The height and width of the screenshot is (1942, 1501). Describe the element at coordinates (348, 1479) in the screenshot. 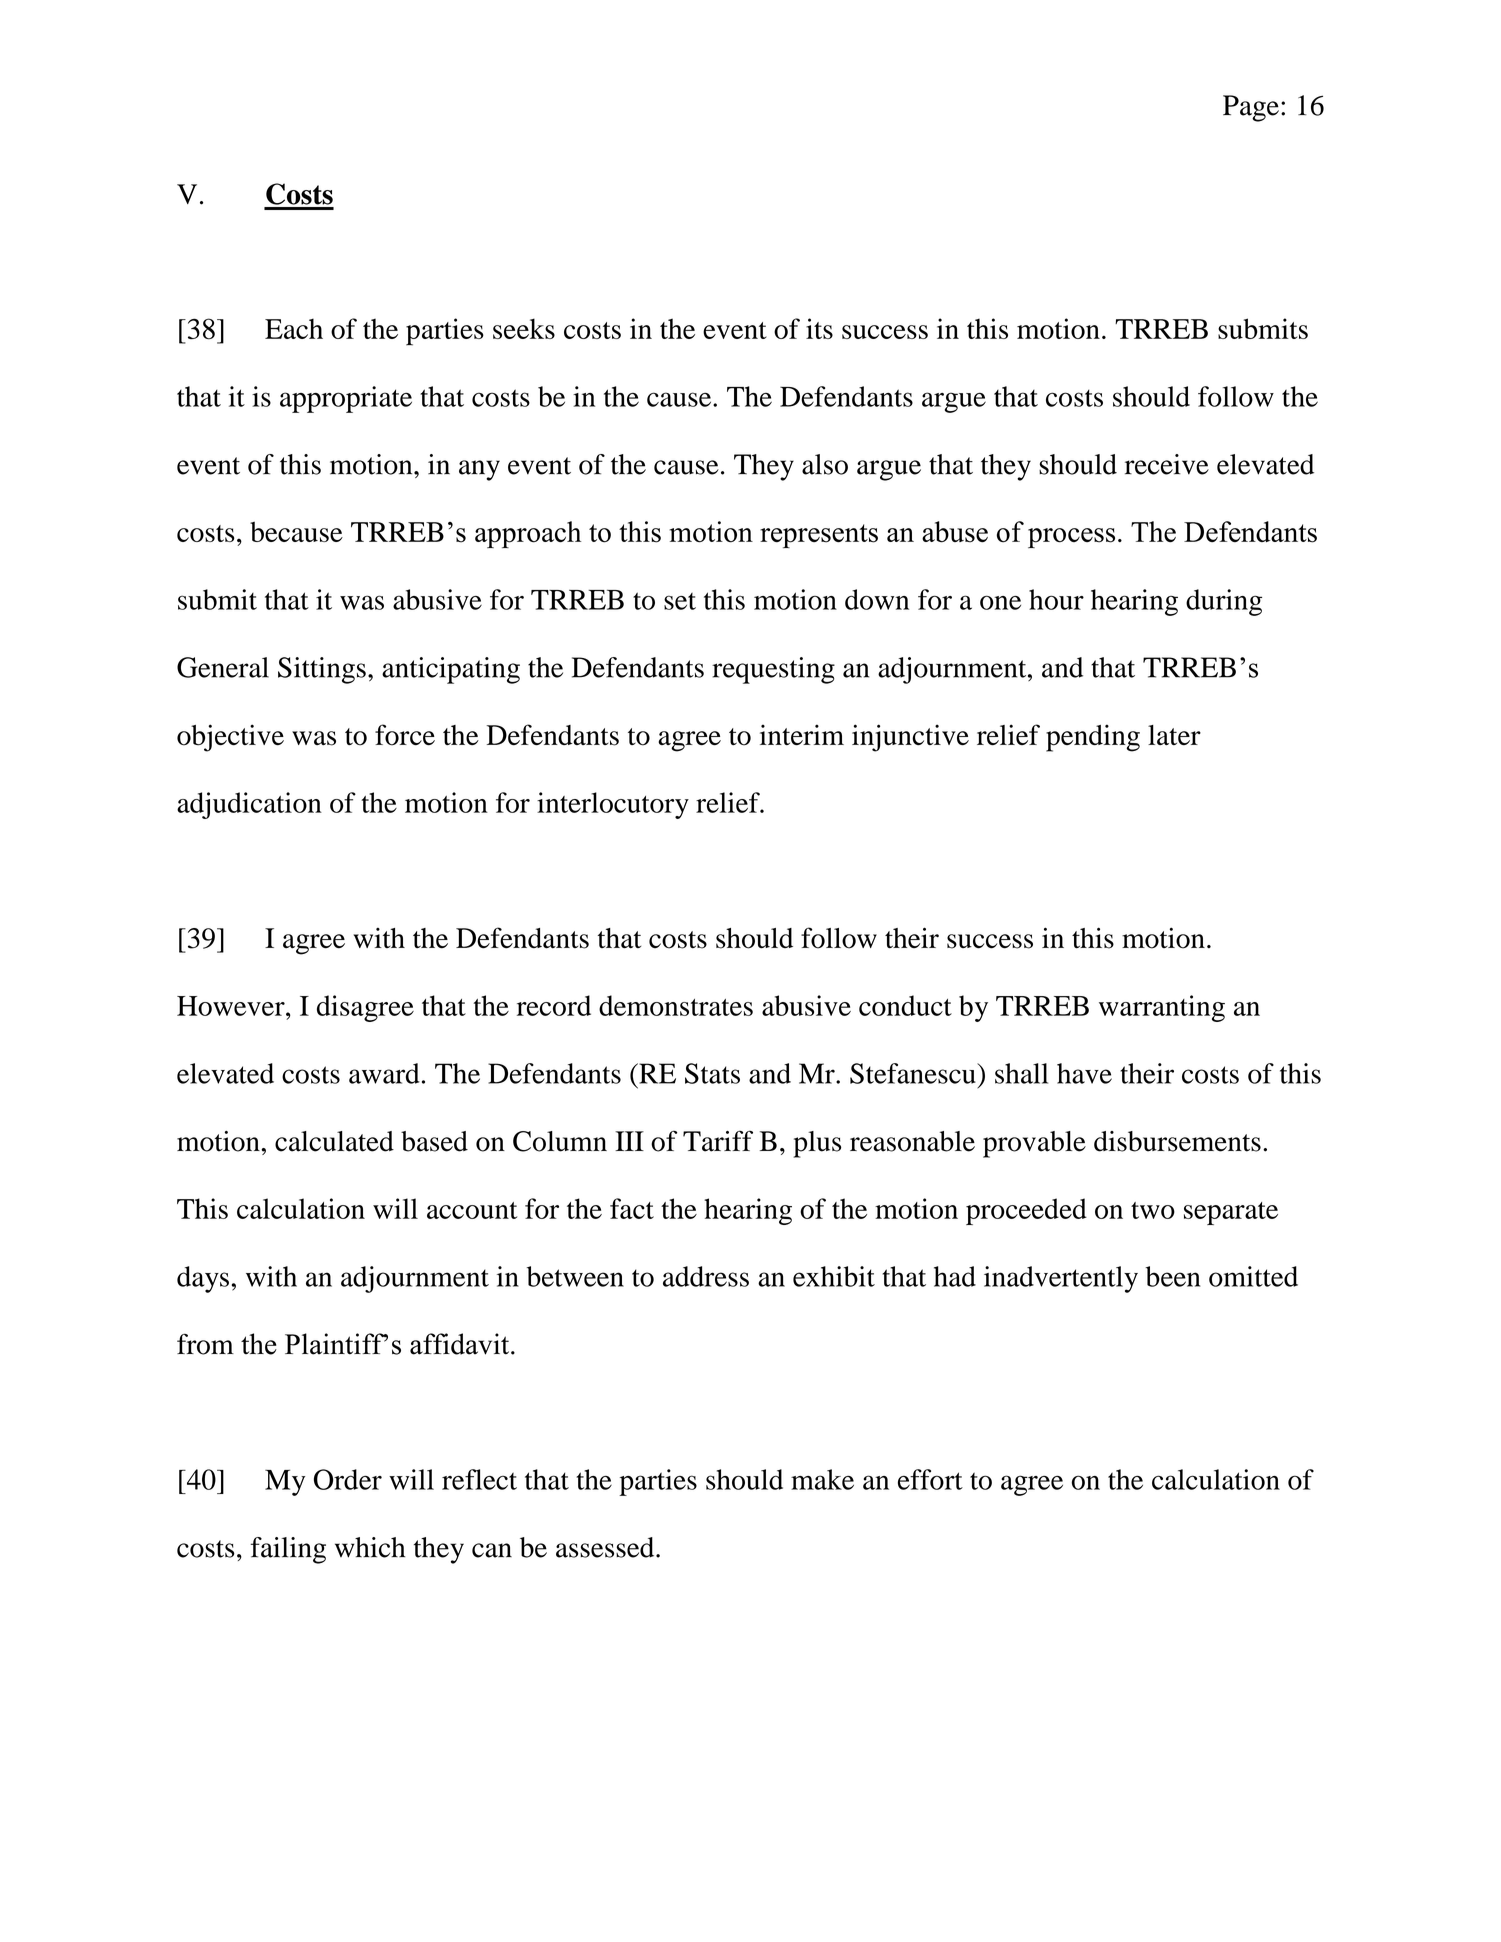

I see `Order` at that location.
